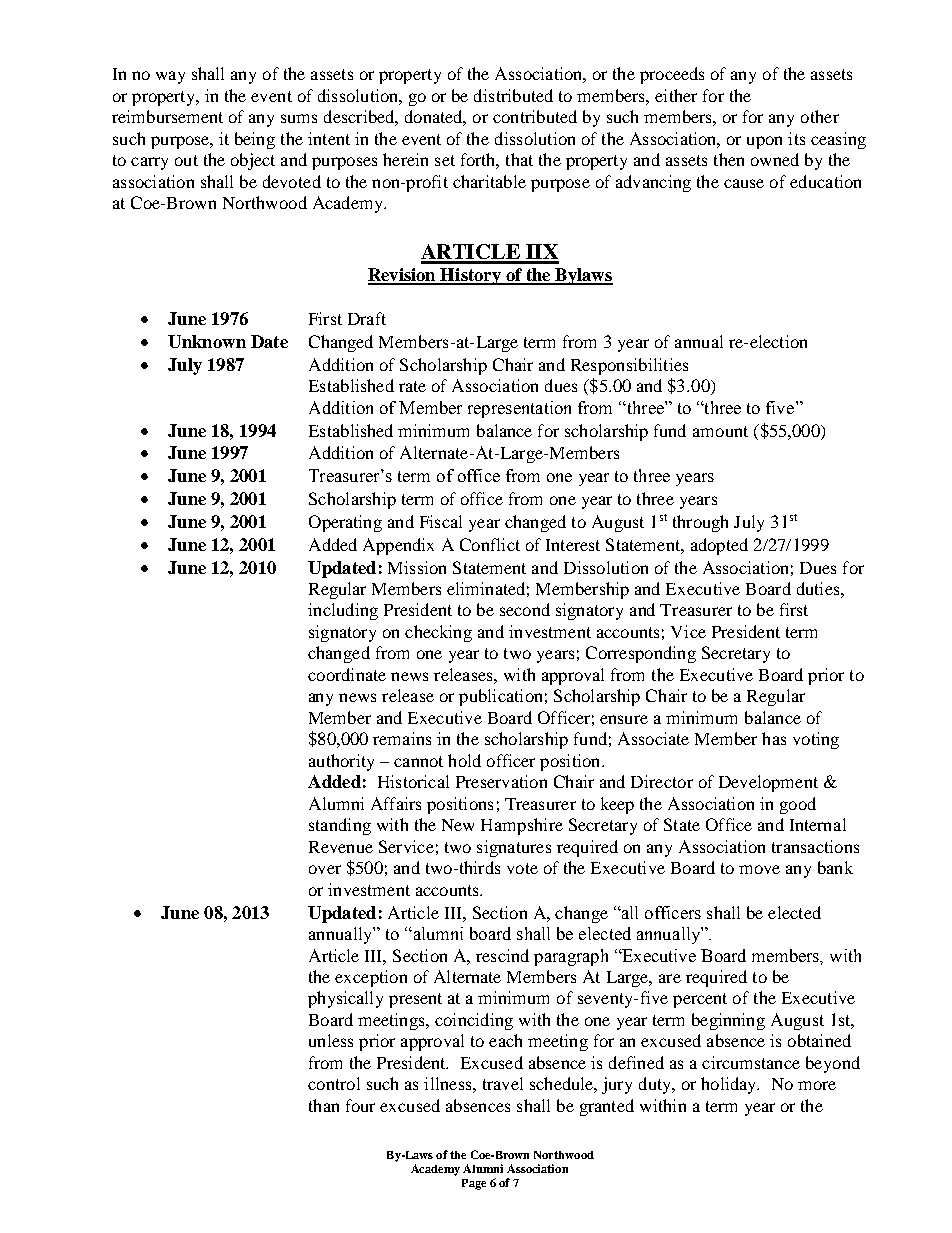 Image resolution: width=952 pixels, height=1233 pixels. I want to click on distributed, so click(513, 95).
